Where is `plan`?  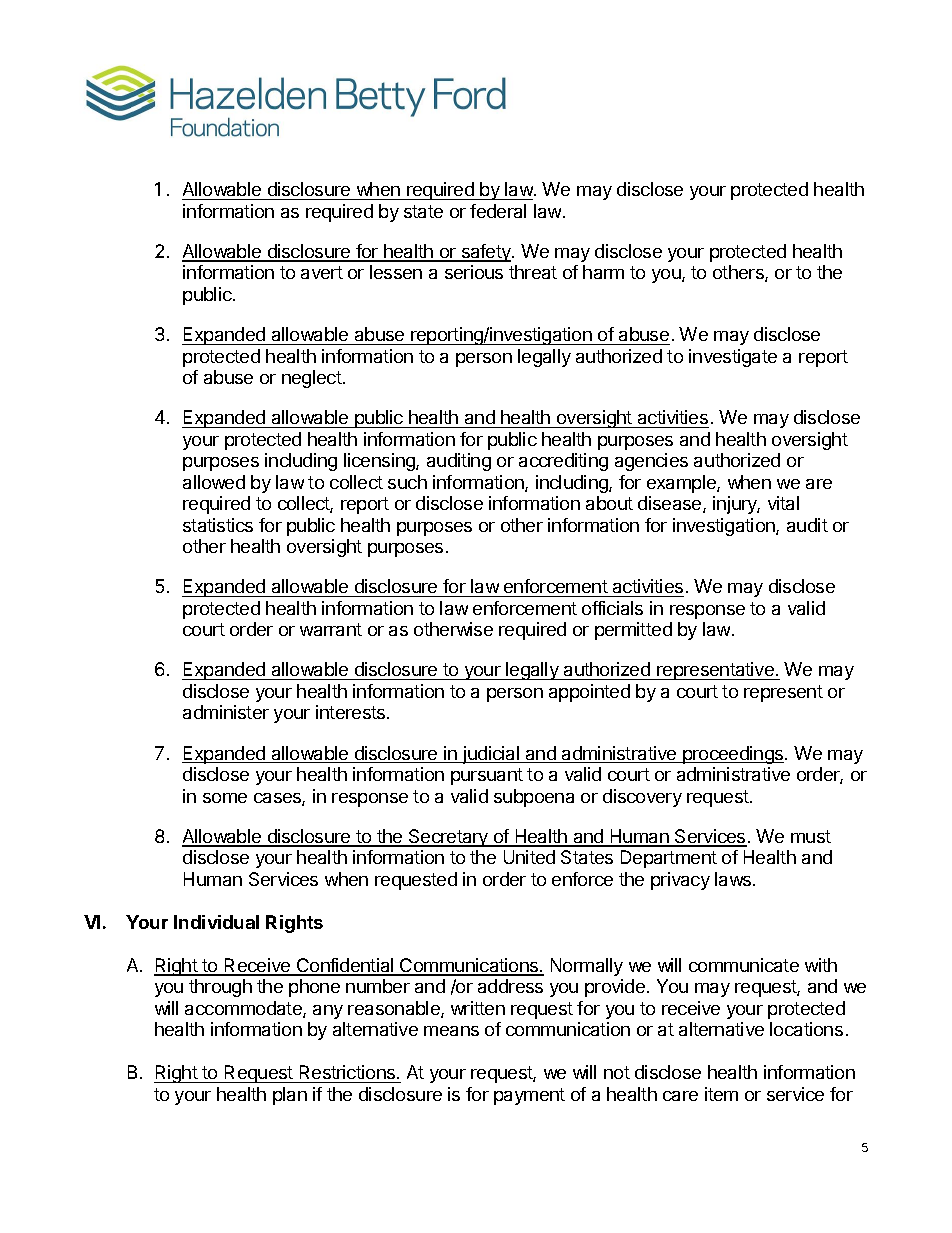
plan is located at coordinates (290, 1096).
